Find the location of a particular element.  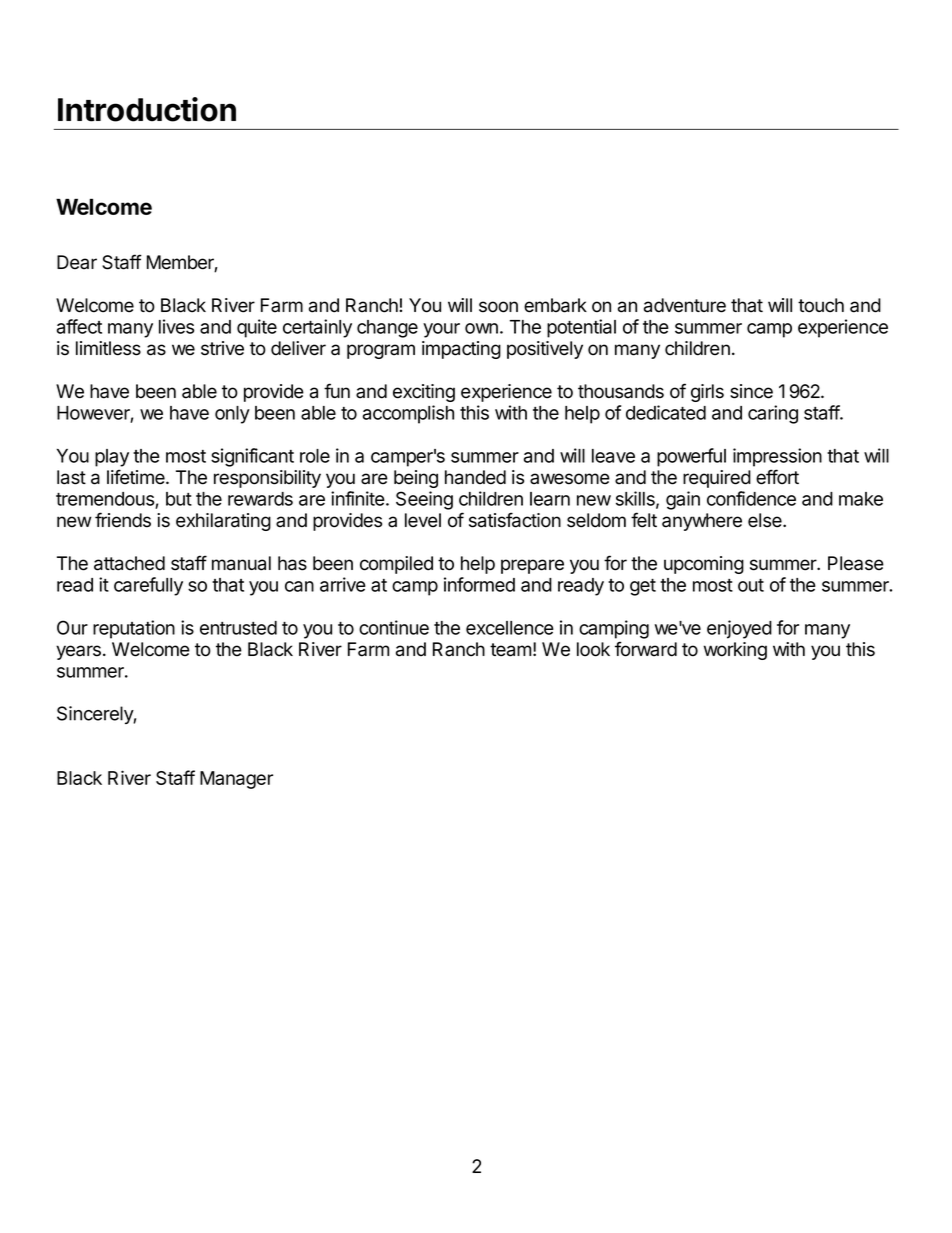

Introduction is located at coordinates (147, 109).
